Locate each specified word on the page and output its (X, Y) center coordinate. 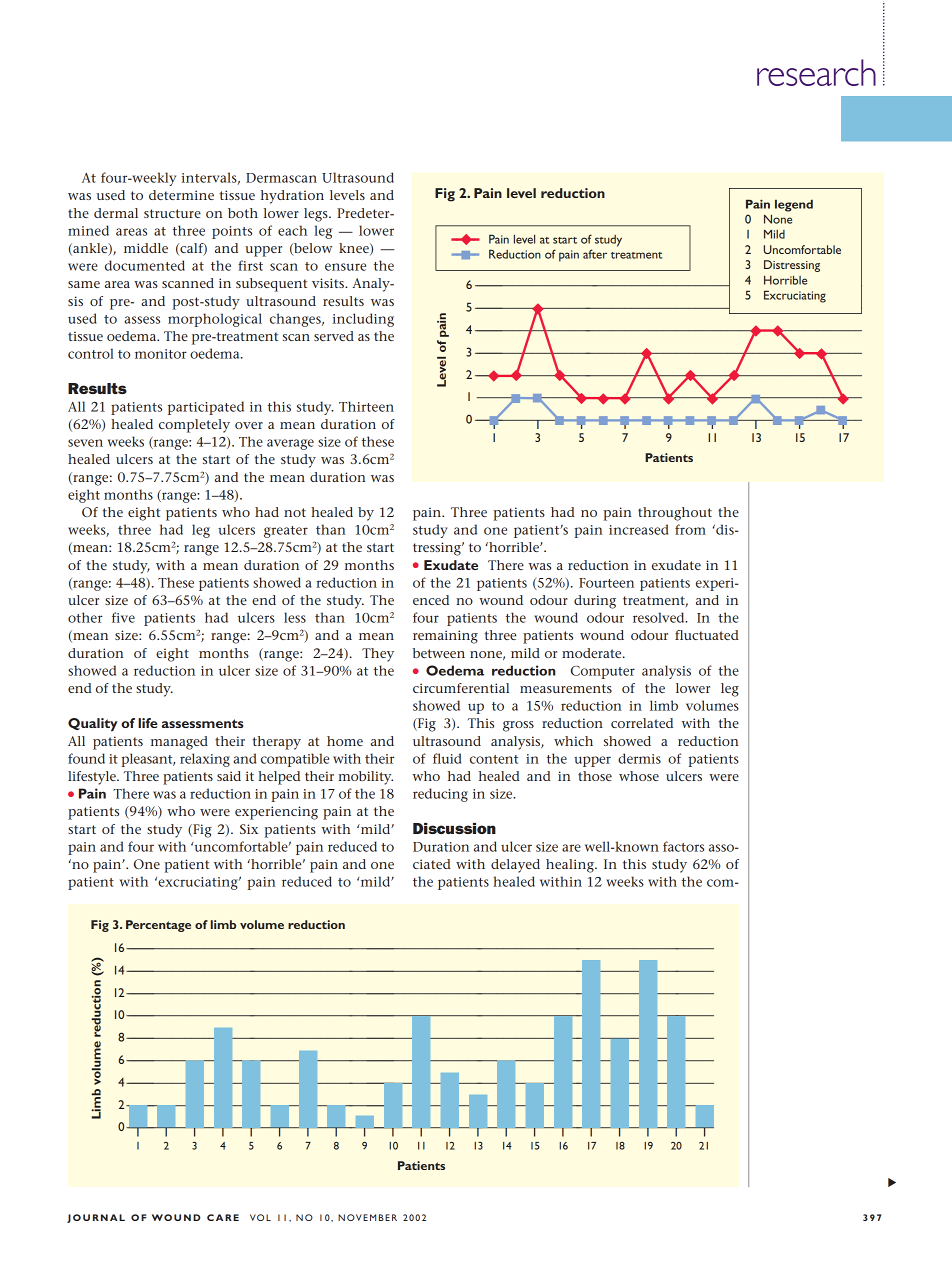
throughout (675, 514)
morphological (215, 320)
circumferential (461, 688)
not (295, 512)
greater (286, 532)
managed (179, 743)
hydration (292, 197)
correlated (642, 723)
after (595, 254)
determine (181, 195)
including (363, 320)
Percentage (158, 926)
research (816, 72)
